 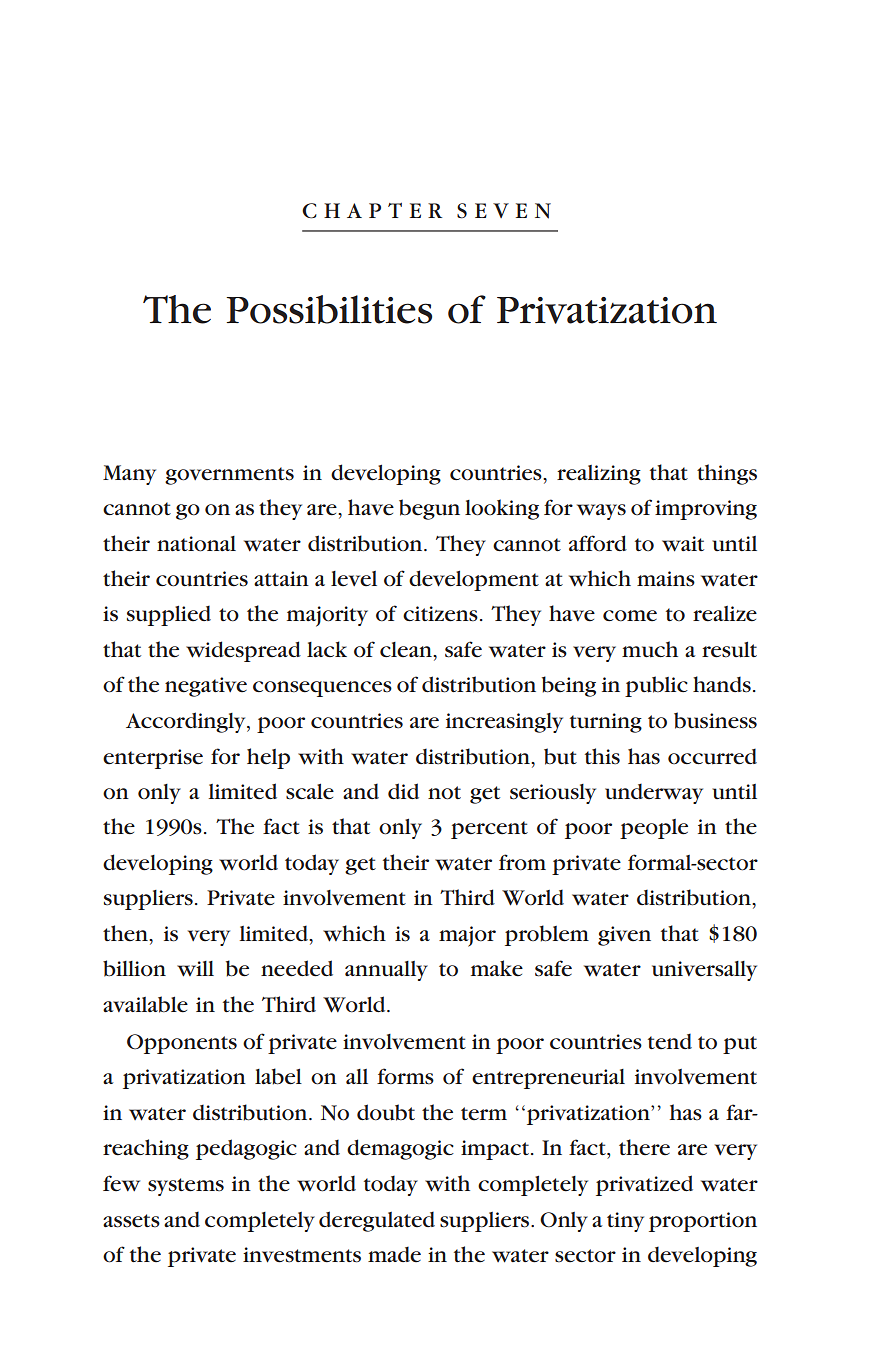 What do you see at coordinates (372, 211) in the screenshot?
I see `CHAPTER` at bounding box center [372, 211].
